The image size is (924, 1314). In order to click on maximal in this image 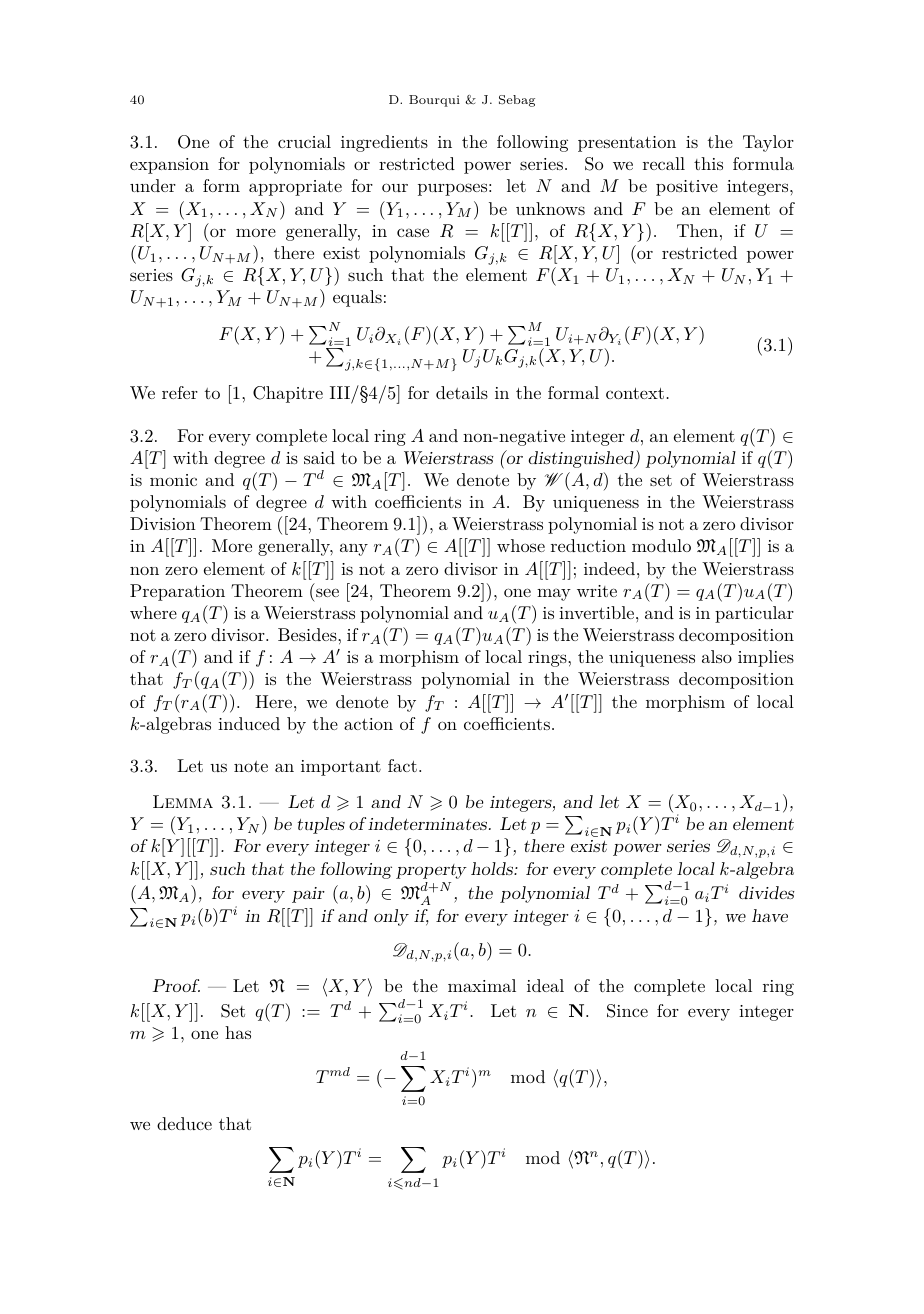, I will do `click(482, 985)`.
